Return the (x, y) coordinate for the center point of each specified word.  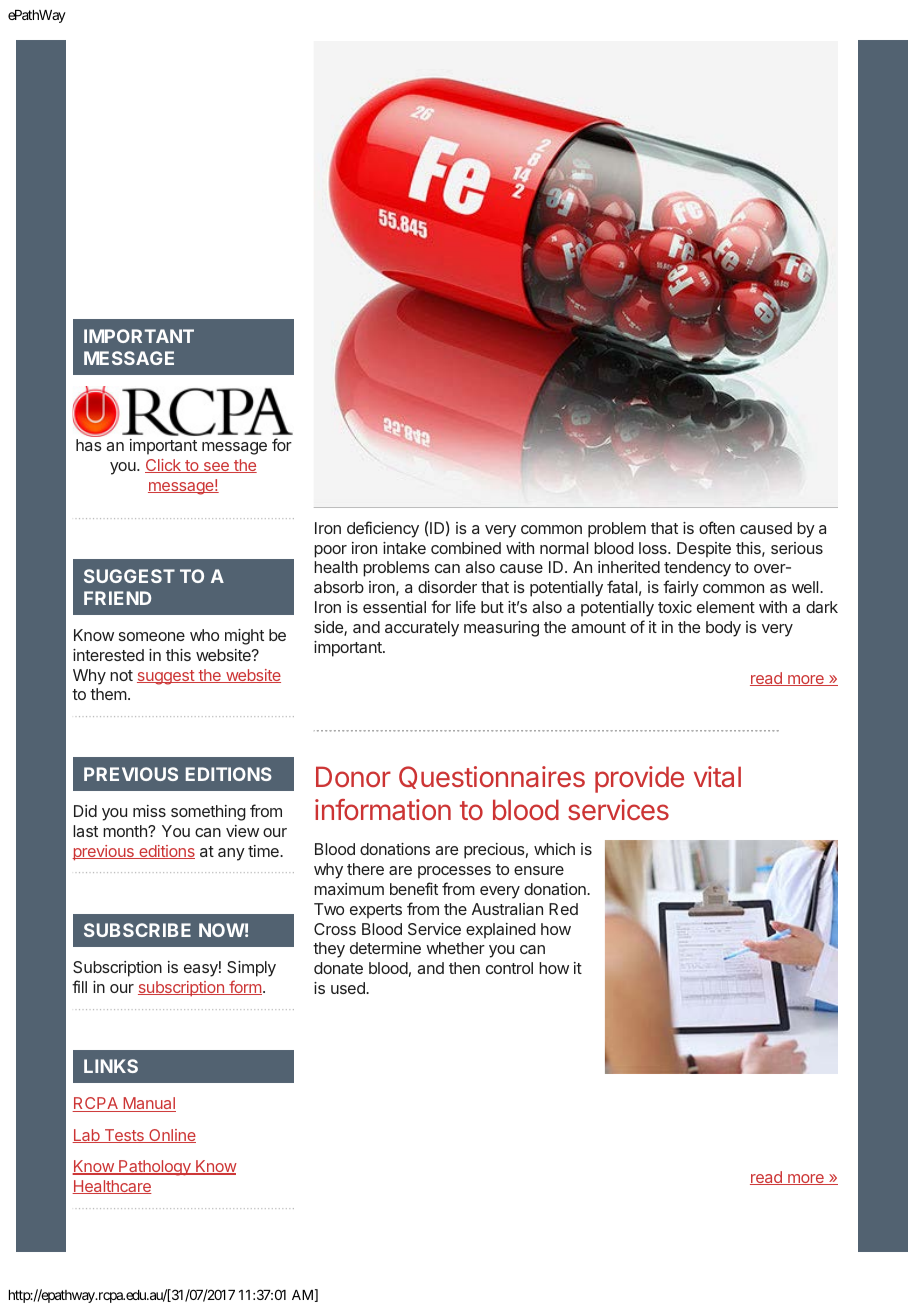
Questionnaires (492, 777)
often (717, 527)
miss (149, 811)
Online (171, 1136)
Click (164, 466)
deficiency (383, 529)
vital (717, 776)
